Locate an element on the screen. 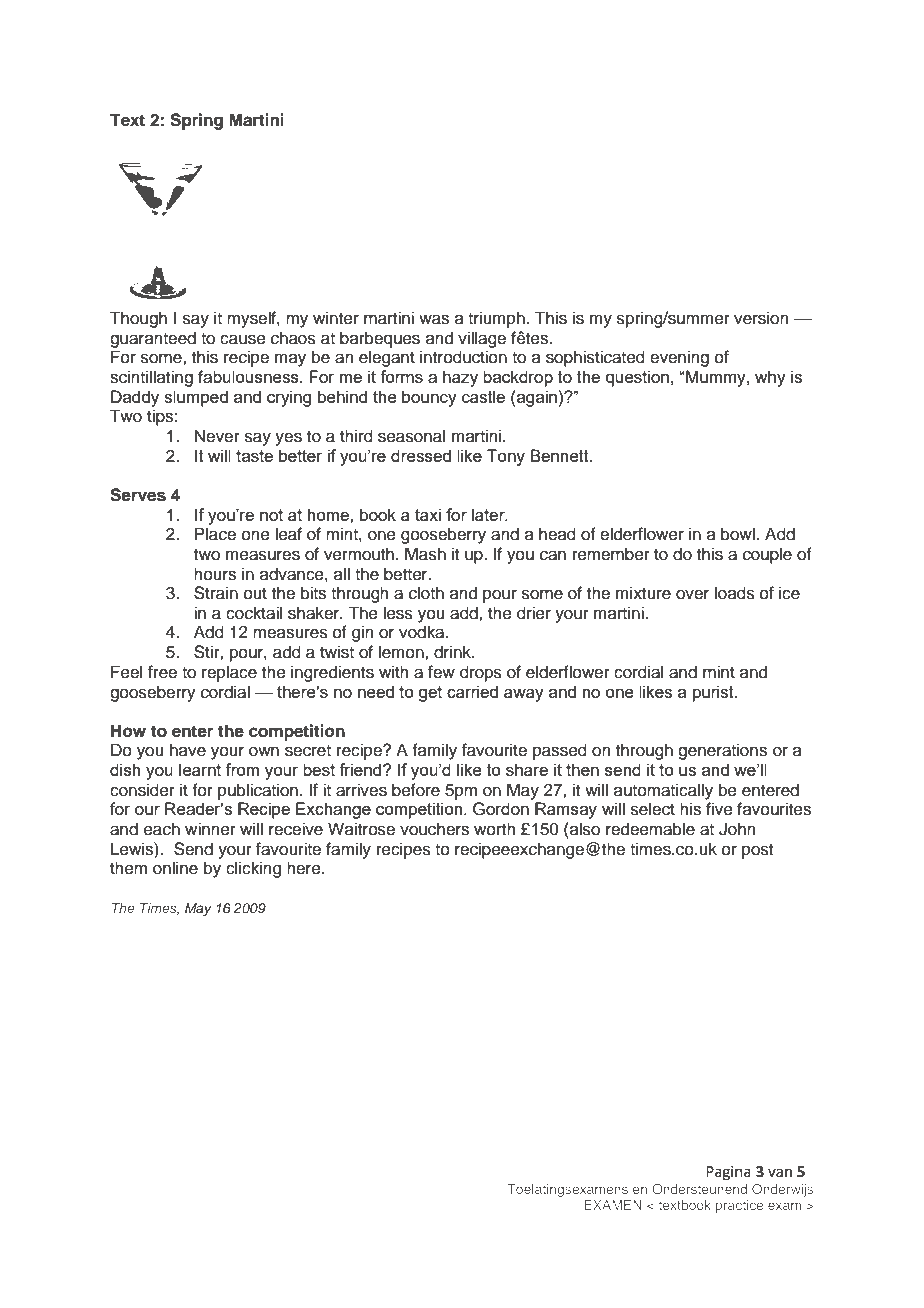 The image size is (924, 1308). Pagina is located at coordinates (728, 1173).
